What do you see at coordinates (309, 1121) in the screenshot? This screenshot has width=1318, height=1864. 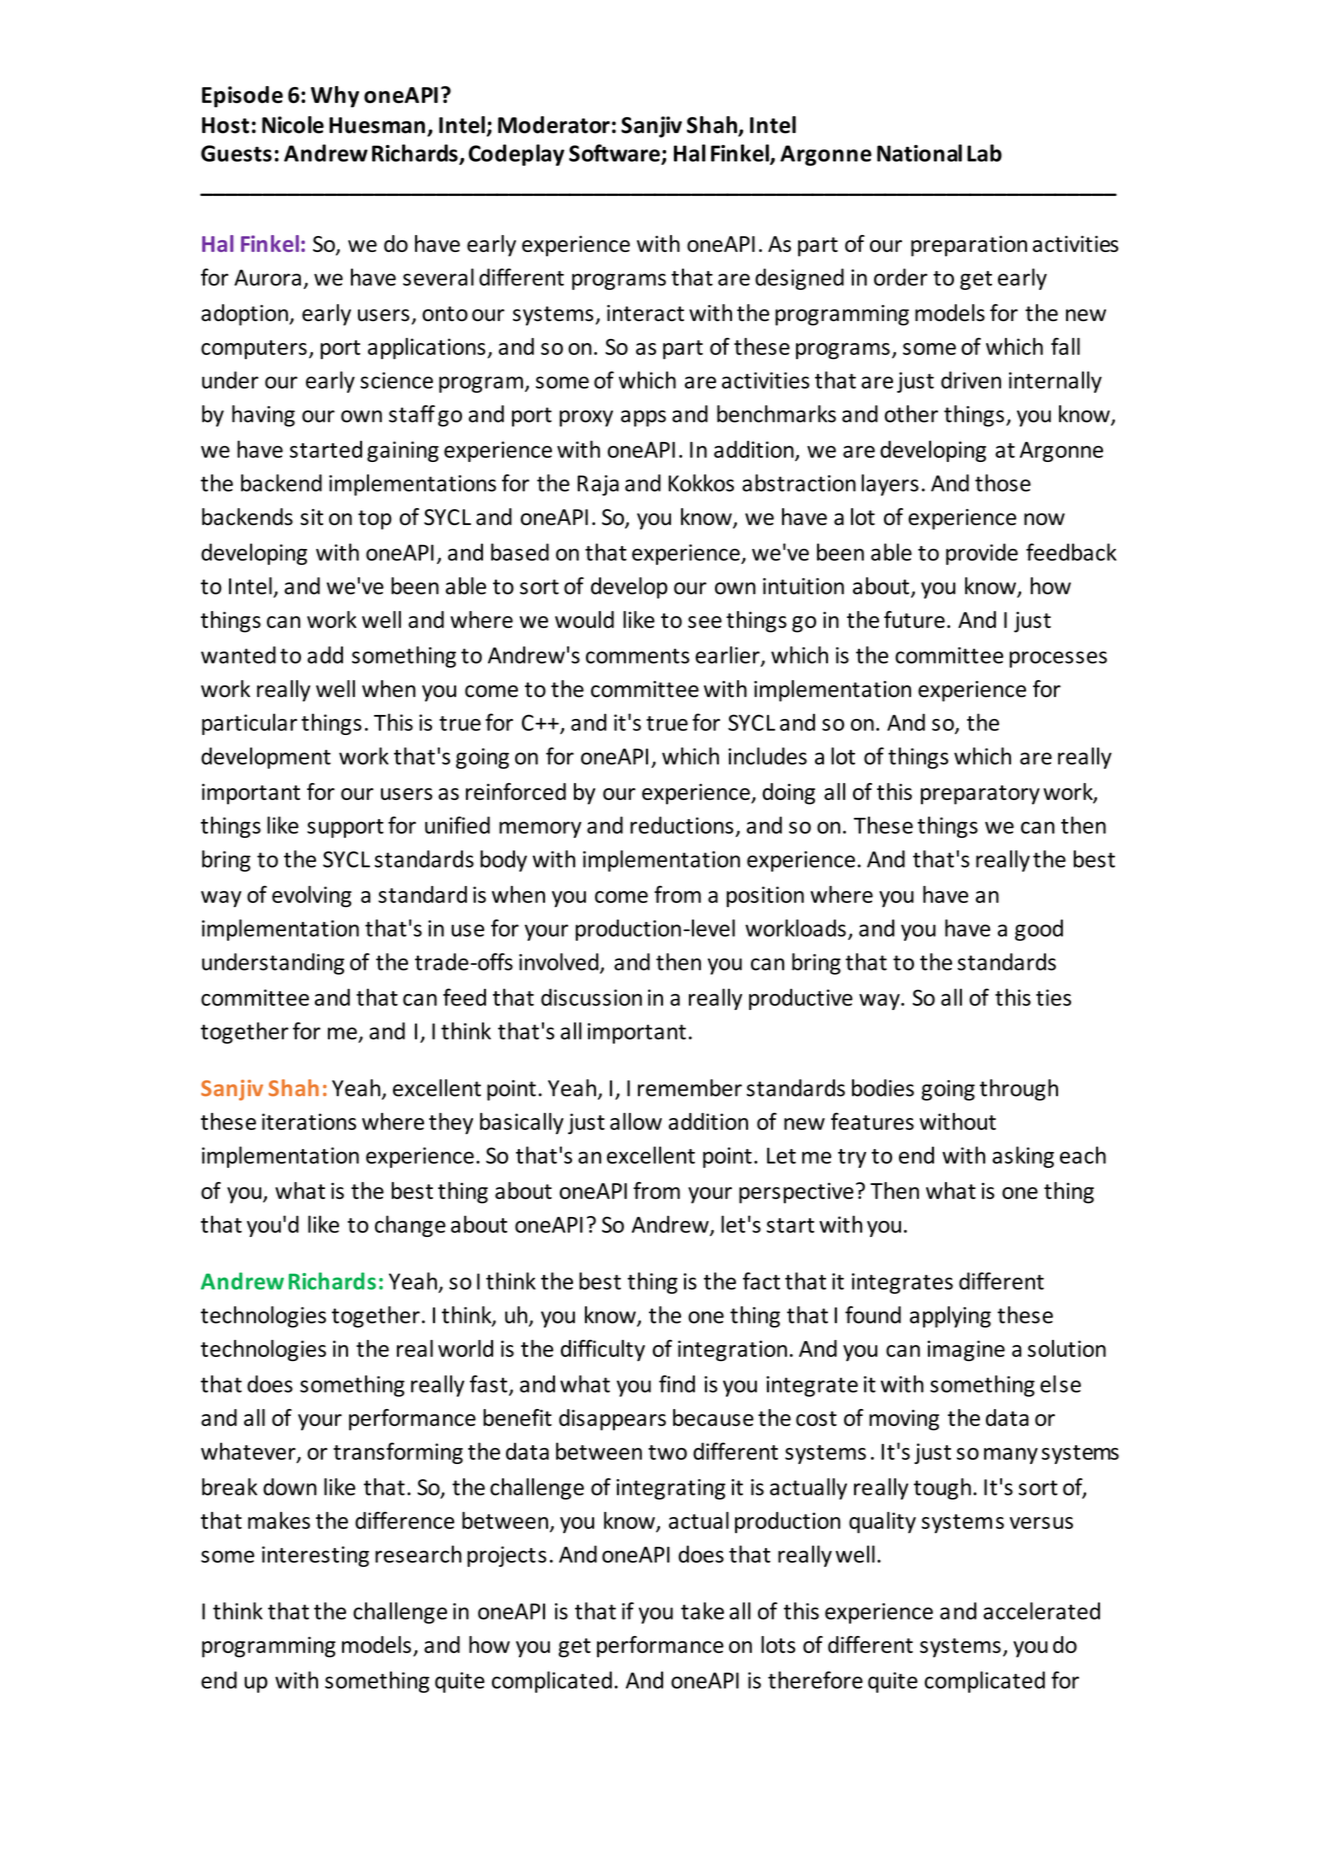 I see `iterations` at bounding box center [309, 1121].
